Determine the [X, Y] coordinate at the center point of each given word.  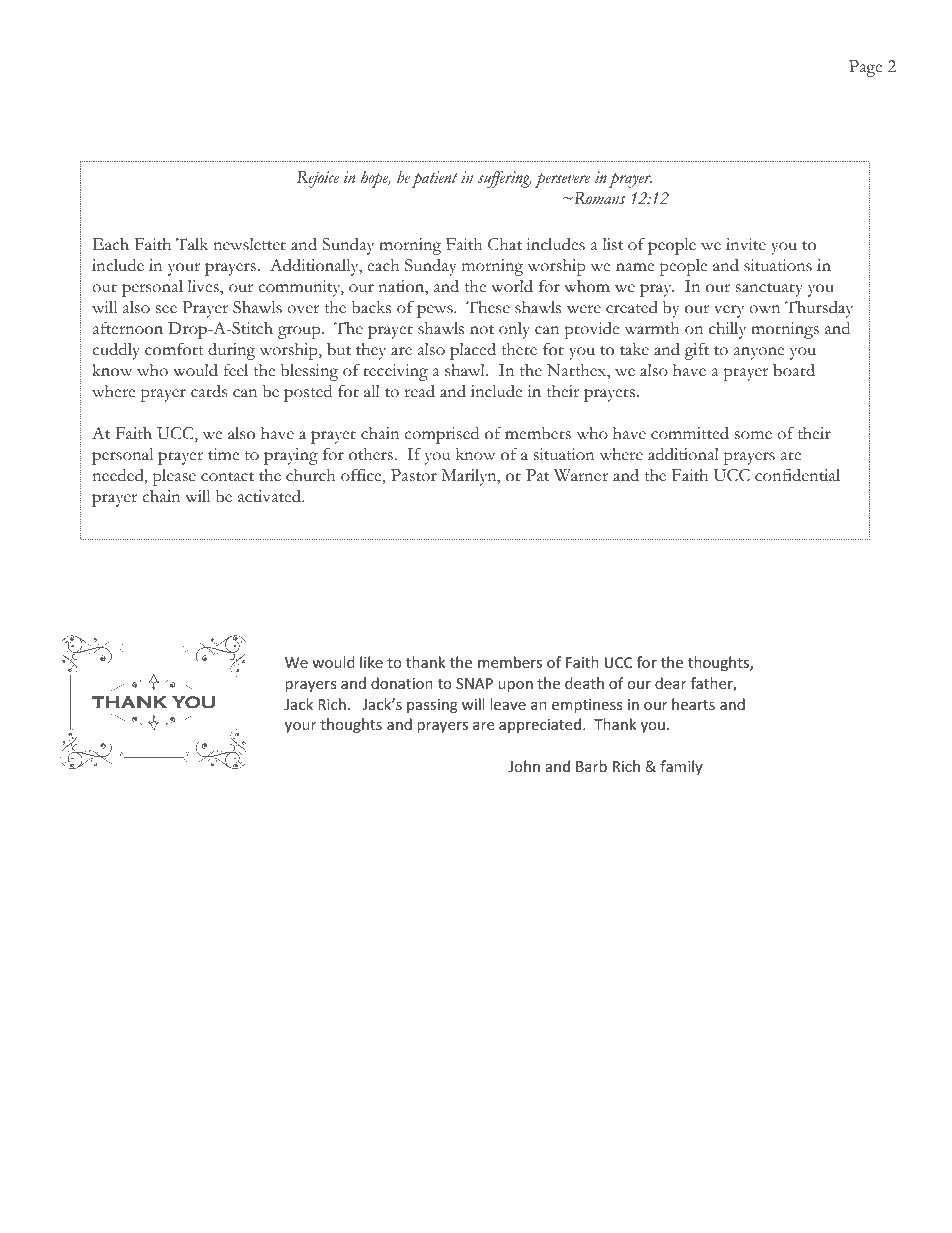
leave [508, 704]
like [371, 662]
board [794, 370]
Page [865, 68]
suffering [505, 179]
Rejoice [318, 179]
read [419, 391]
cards [209, 391]
